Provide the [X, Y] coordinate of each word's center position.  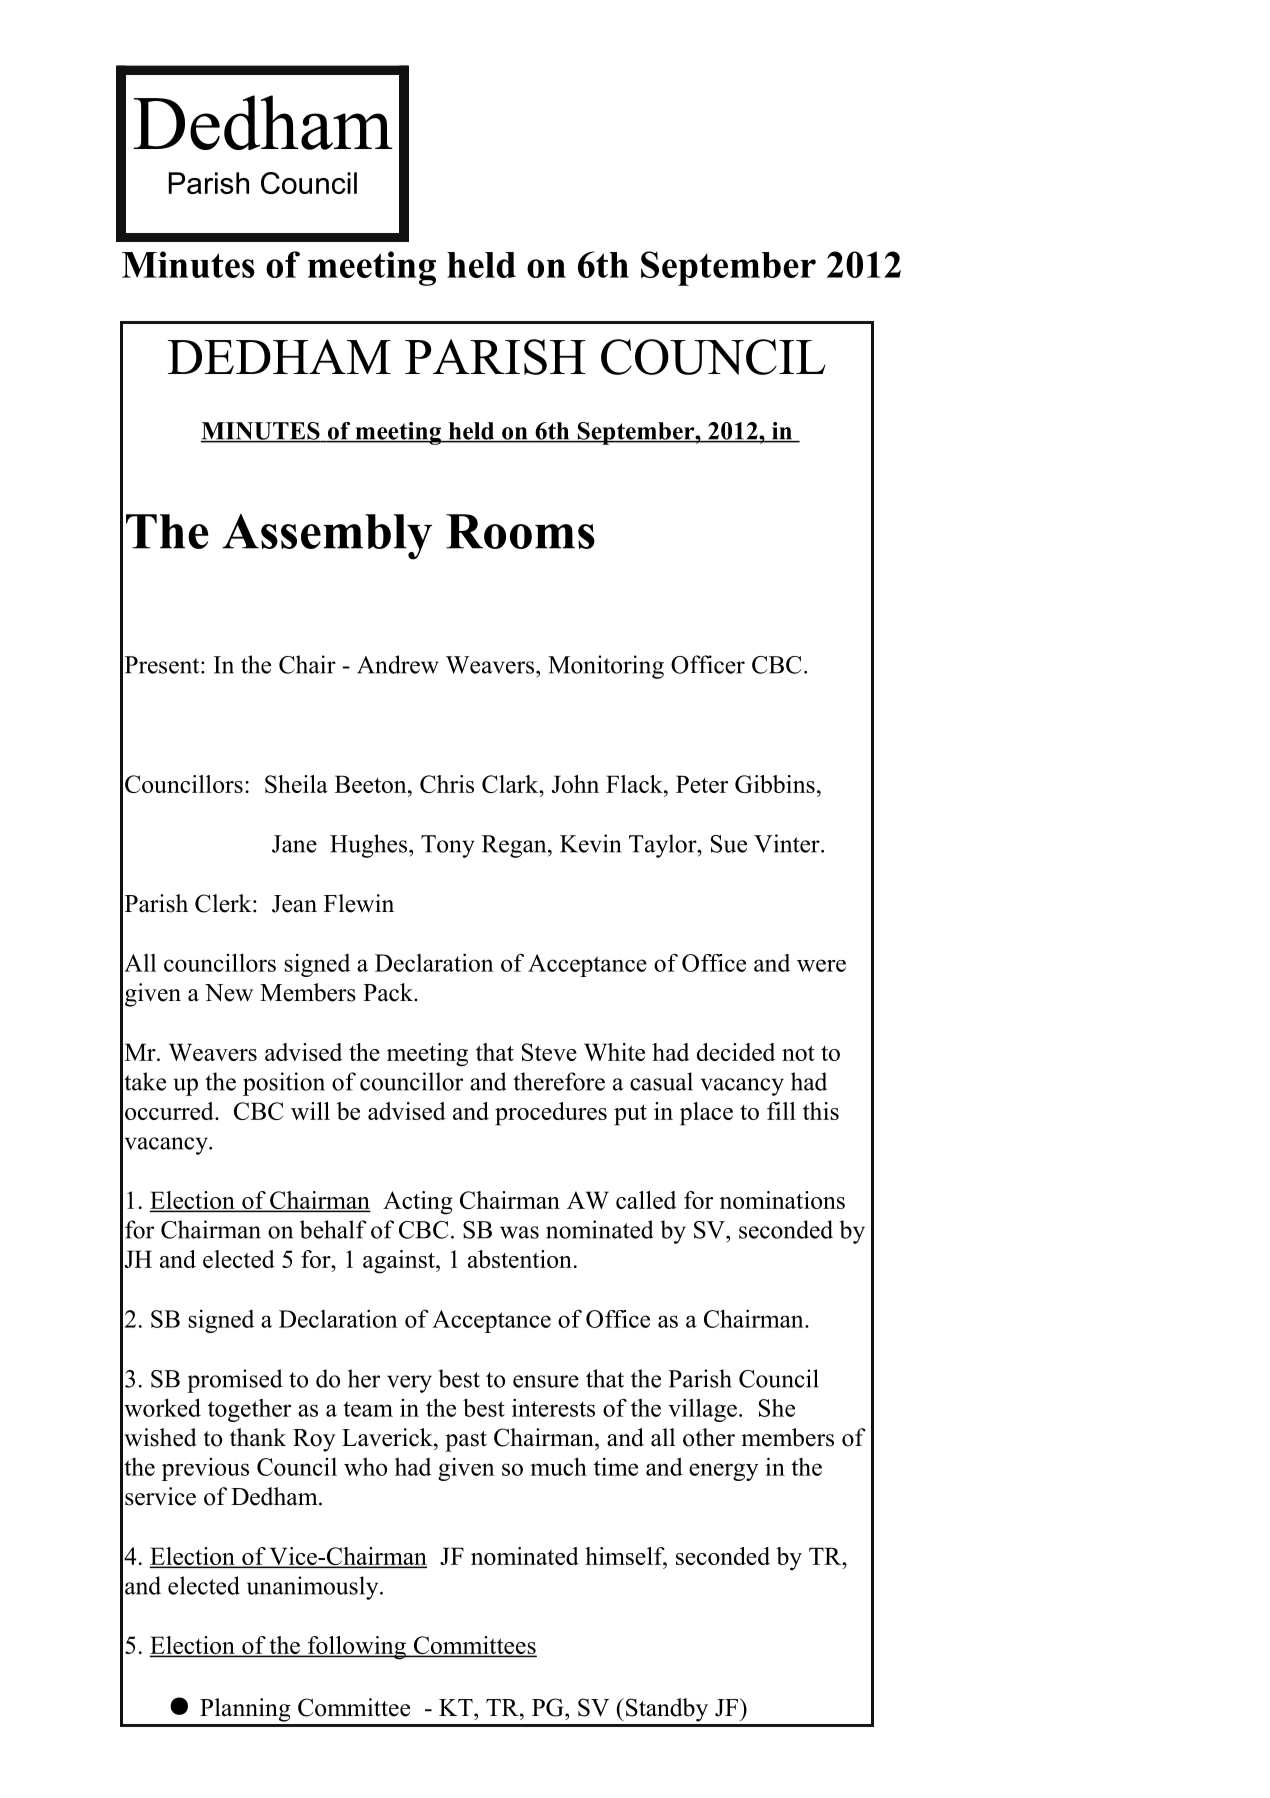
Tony [448, 846]
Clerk [224, 903]
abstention [520, 1259]
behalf [333, 1229]
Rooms [520, 531]
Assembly [327, 537]
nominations [782, 1200]
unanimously [314, 1588]
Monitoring [606, 667]
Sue [729, 844]
